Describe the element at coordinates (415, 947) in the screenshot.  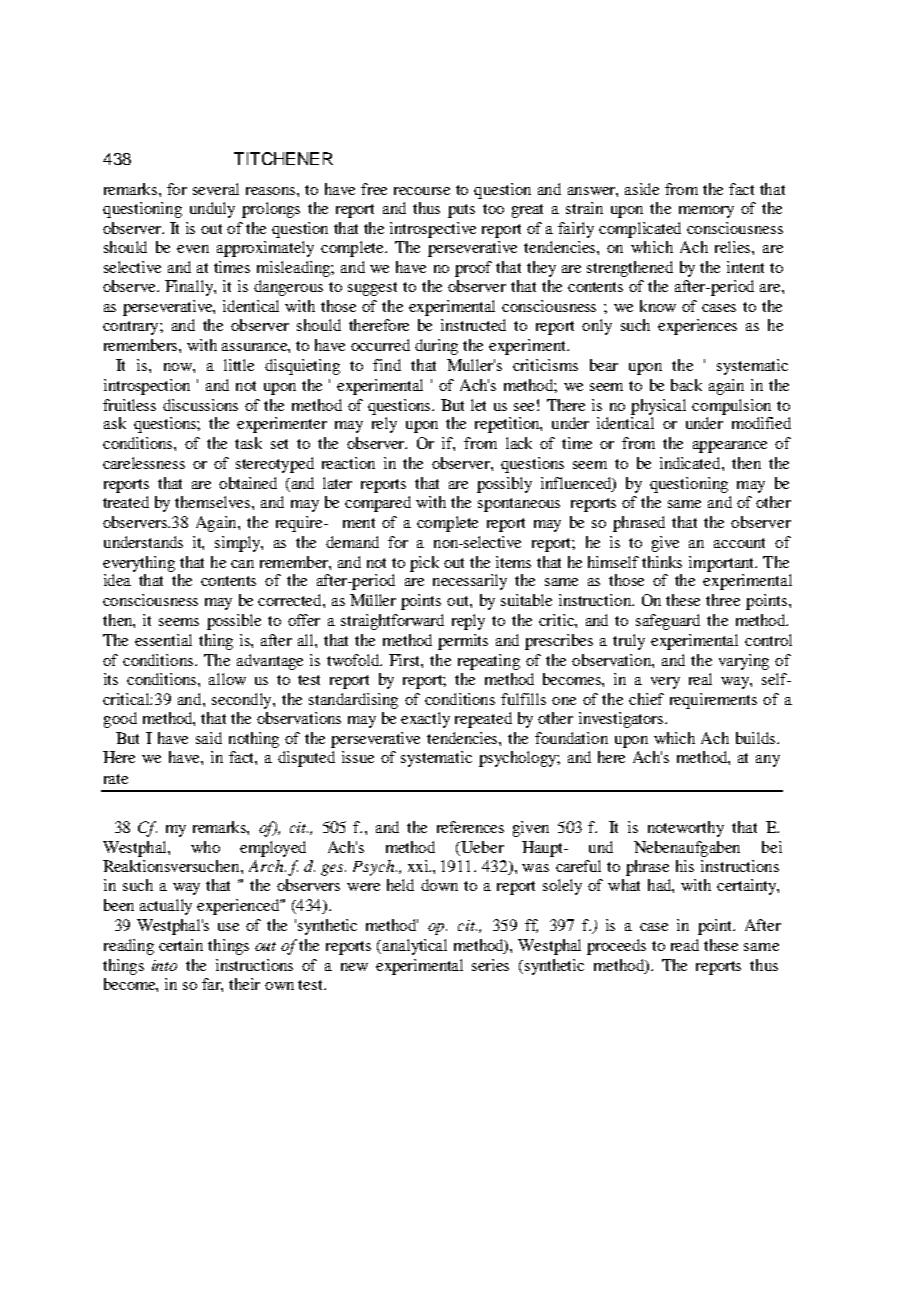
I see `analytical` at that location.
